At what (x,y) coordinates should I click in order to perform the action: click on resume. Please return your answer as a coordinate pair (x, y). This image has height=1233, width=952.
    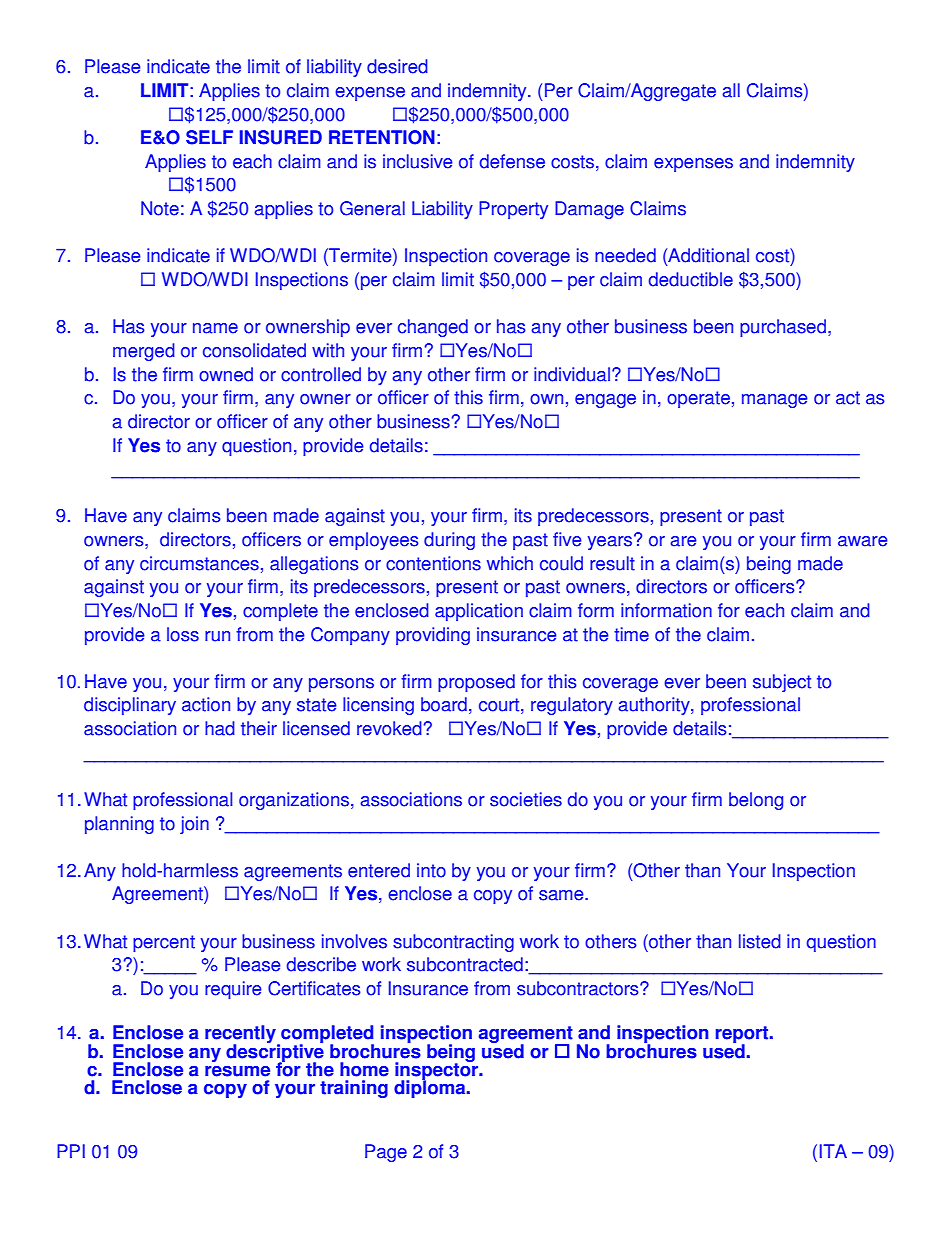
    Looking at the image, I should click on (237, 1071).
